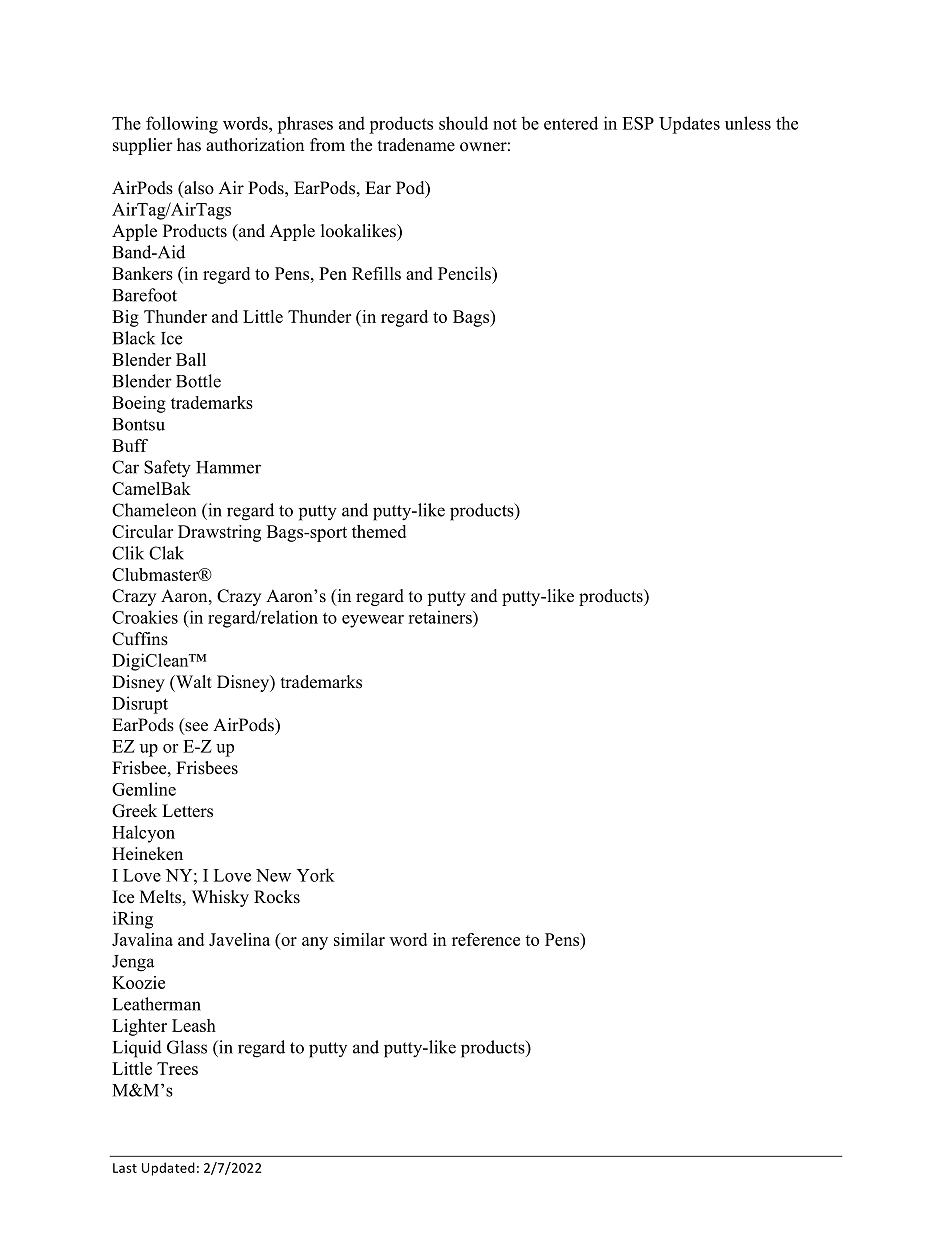 The height and width of the document is (1233, 952). I want to click on Updates, so click(689, 125).
